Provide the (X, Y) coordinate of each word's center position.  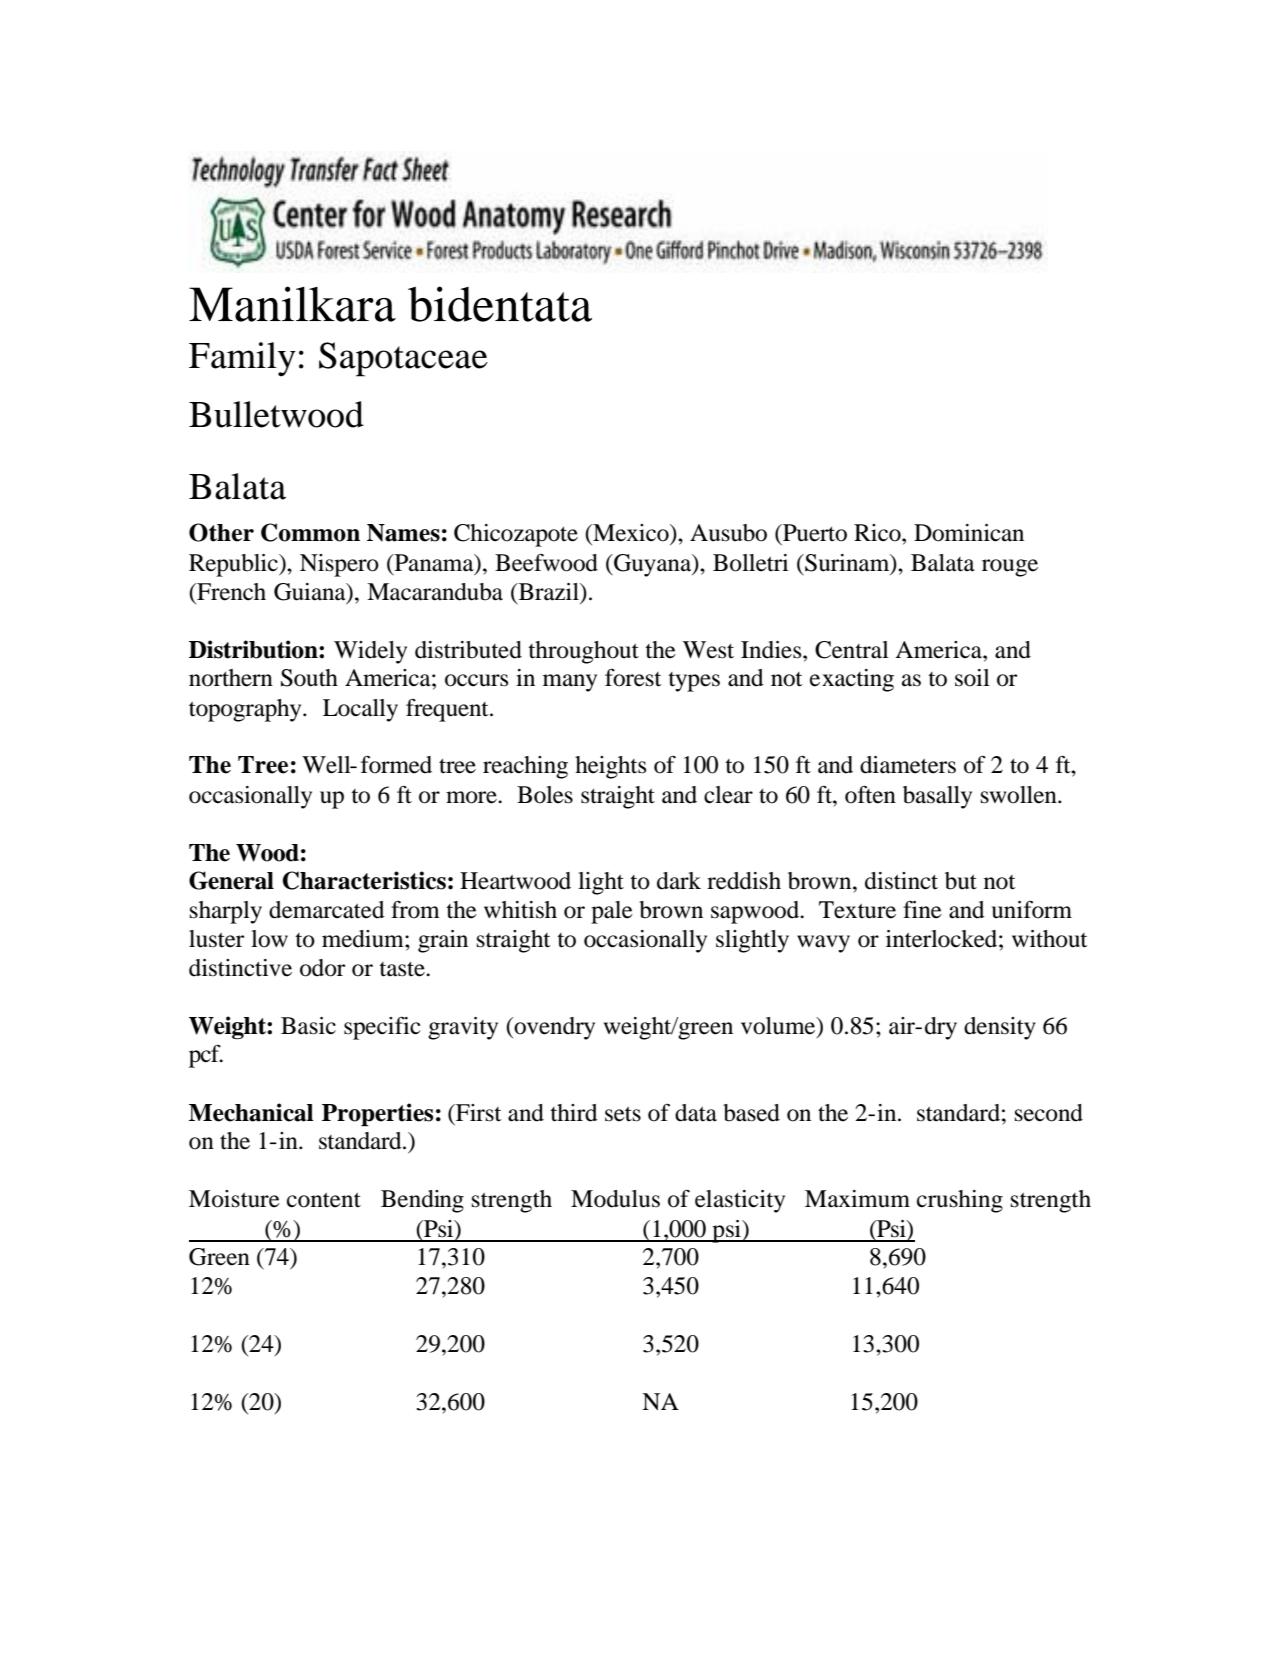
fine (922, 910)
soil (972, 678)
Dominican (969, 533)
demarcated (327, 910)
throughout (583, 652)
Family (242, 359)
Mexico (631, 533)
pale (612, 912)
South (309, 678)
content (324, 1200)
